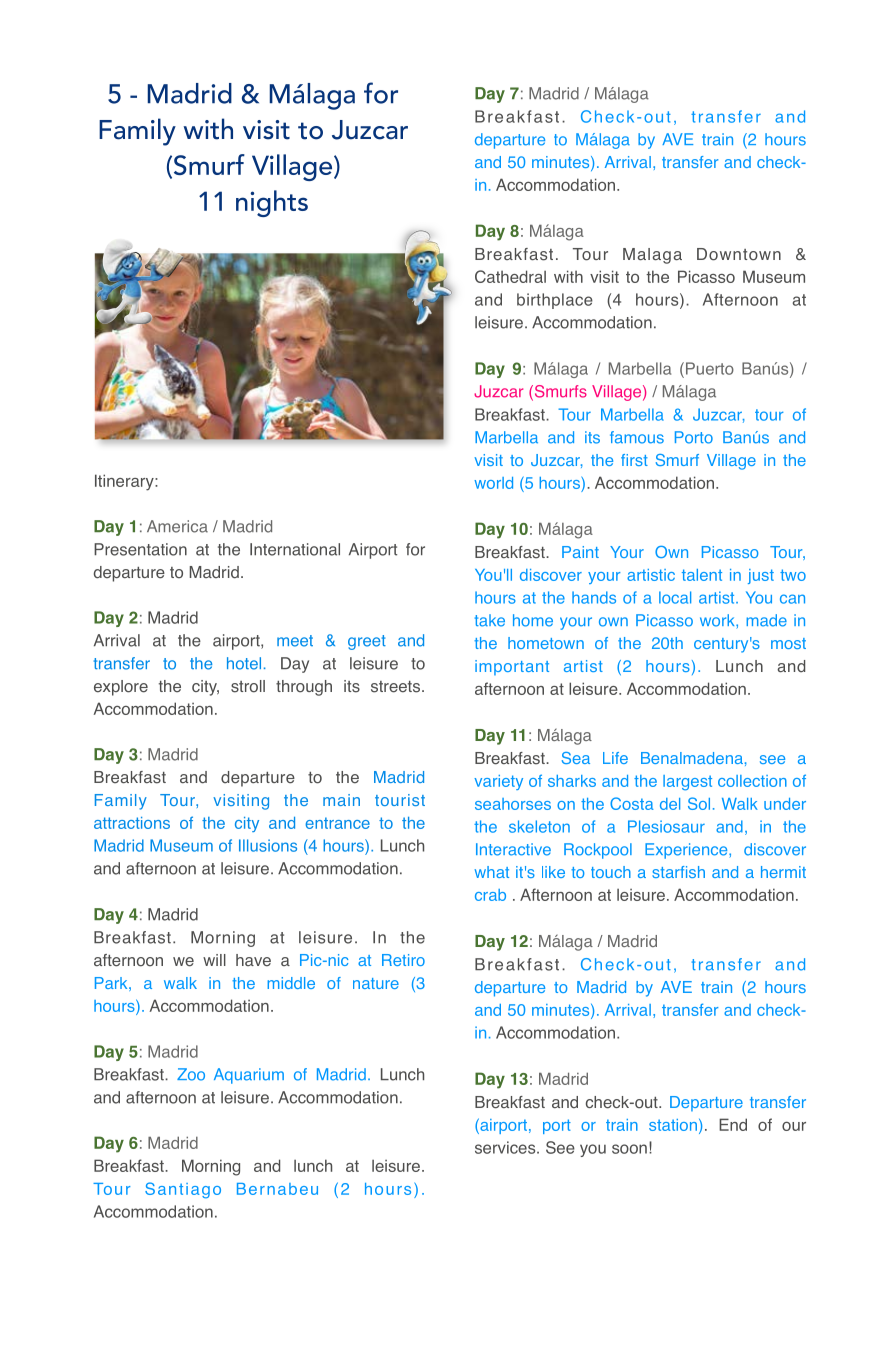  What do you see at coordinates (183, 1190) in the document?
I see `Santiago` at bounding box center [183, 1190].
